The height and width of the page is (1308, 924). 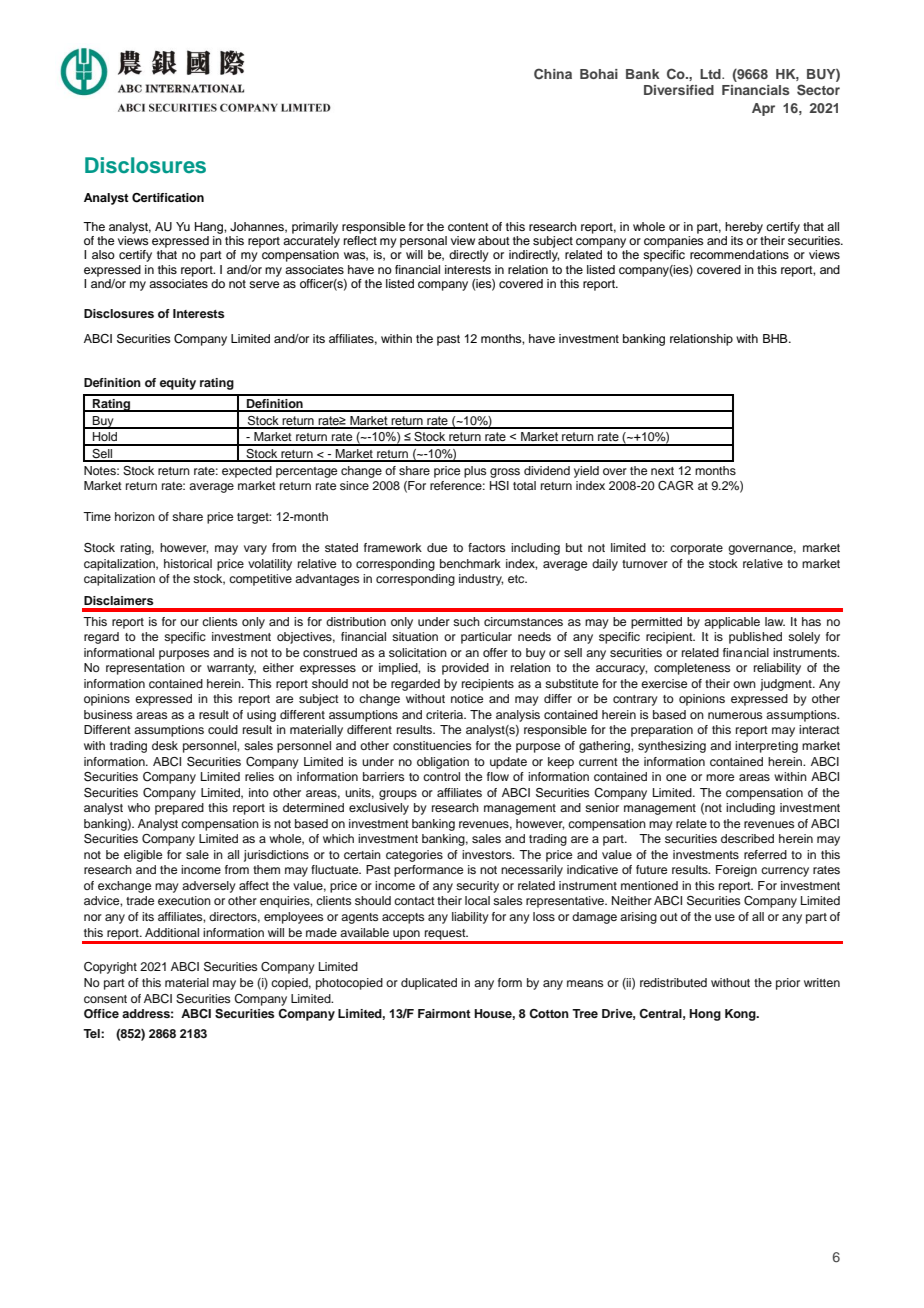 What do you see at coordinates (776, 338) in the page?
I see `BHB` at bounding box center [776, 338].
